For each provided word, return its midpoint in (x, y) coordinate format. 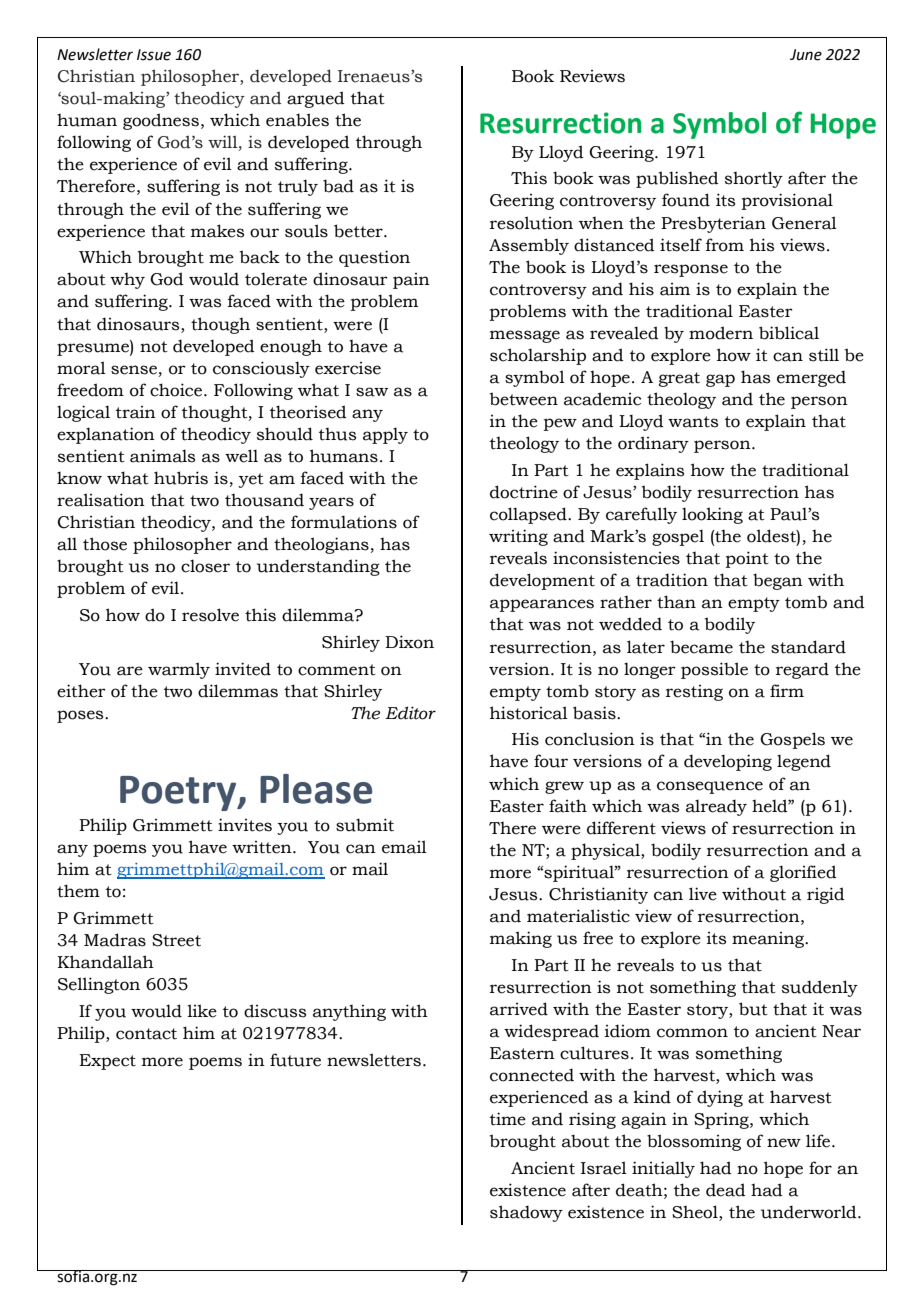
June (806, 55)
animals (162, 456)
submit (365, 825)
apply (385, 435)
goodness (161, 121)
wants (693, 422)
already (716, 807)
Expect (107, 1062)
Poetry (179, 793)
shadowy (526, 1213)
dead (726, 1190)
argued (316, 99)
